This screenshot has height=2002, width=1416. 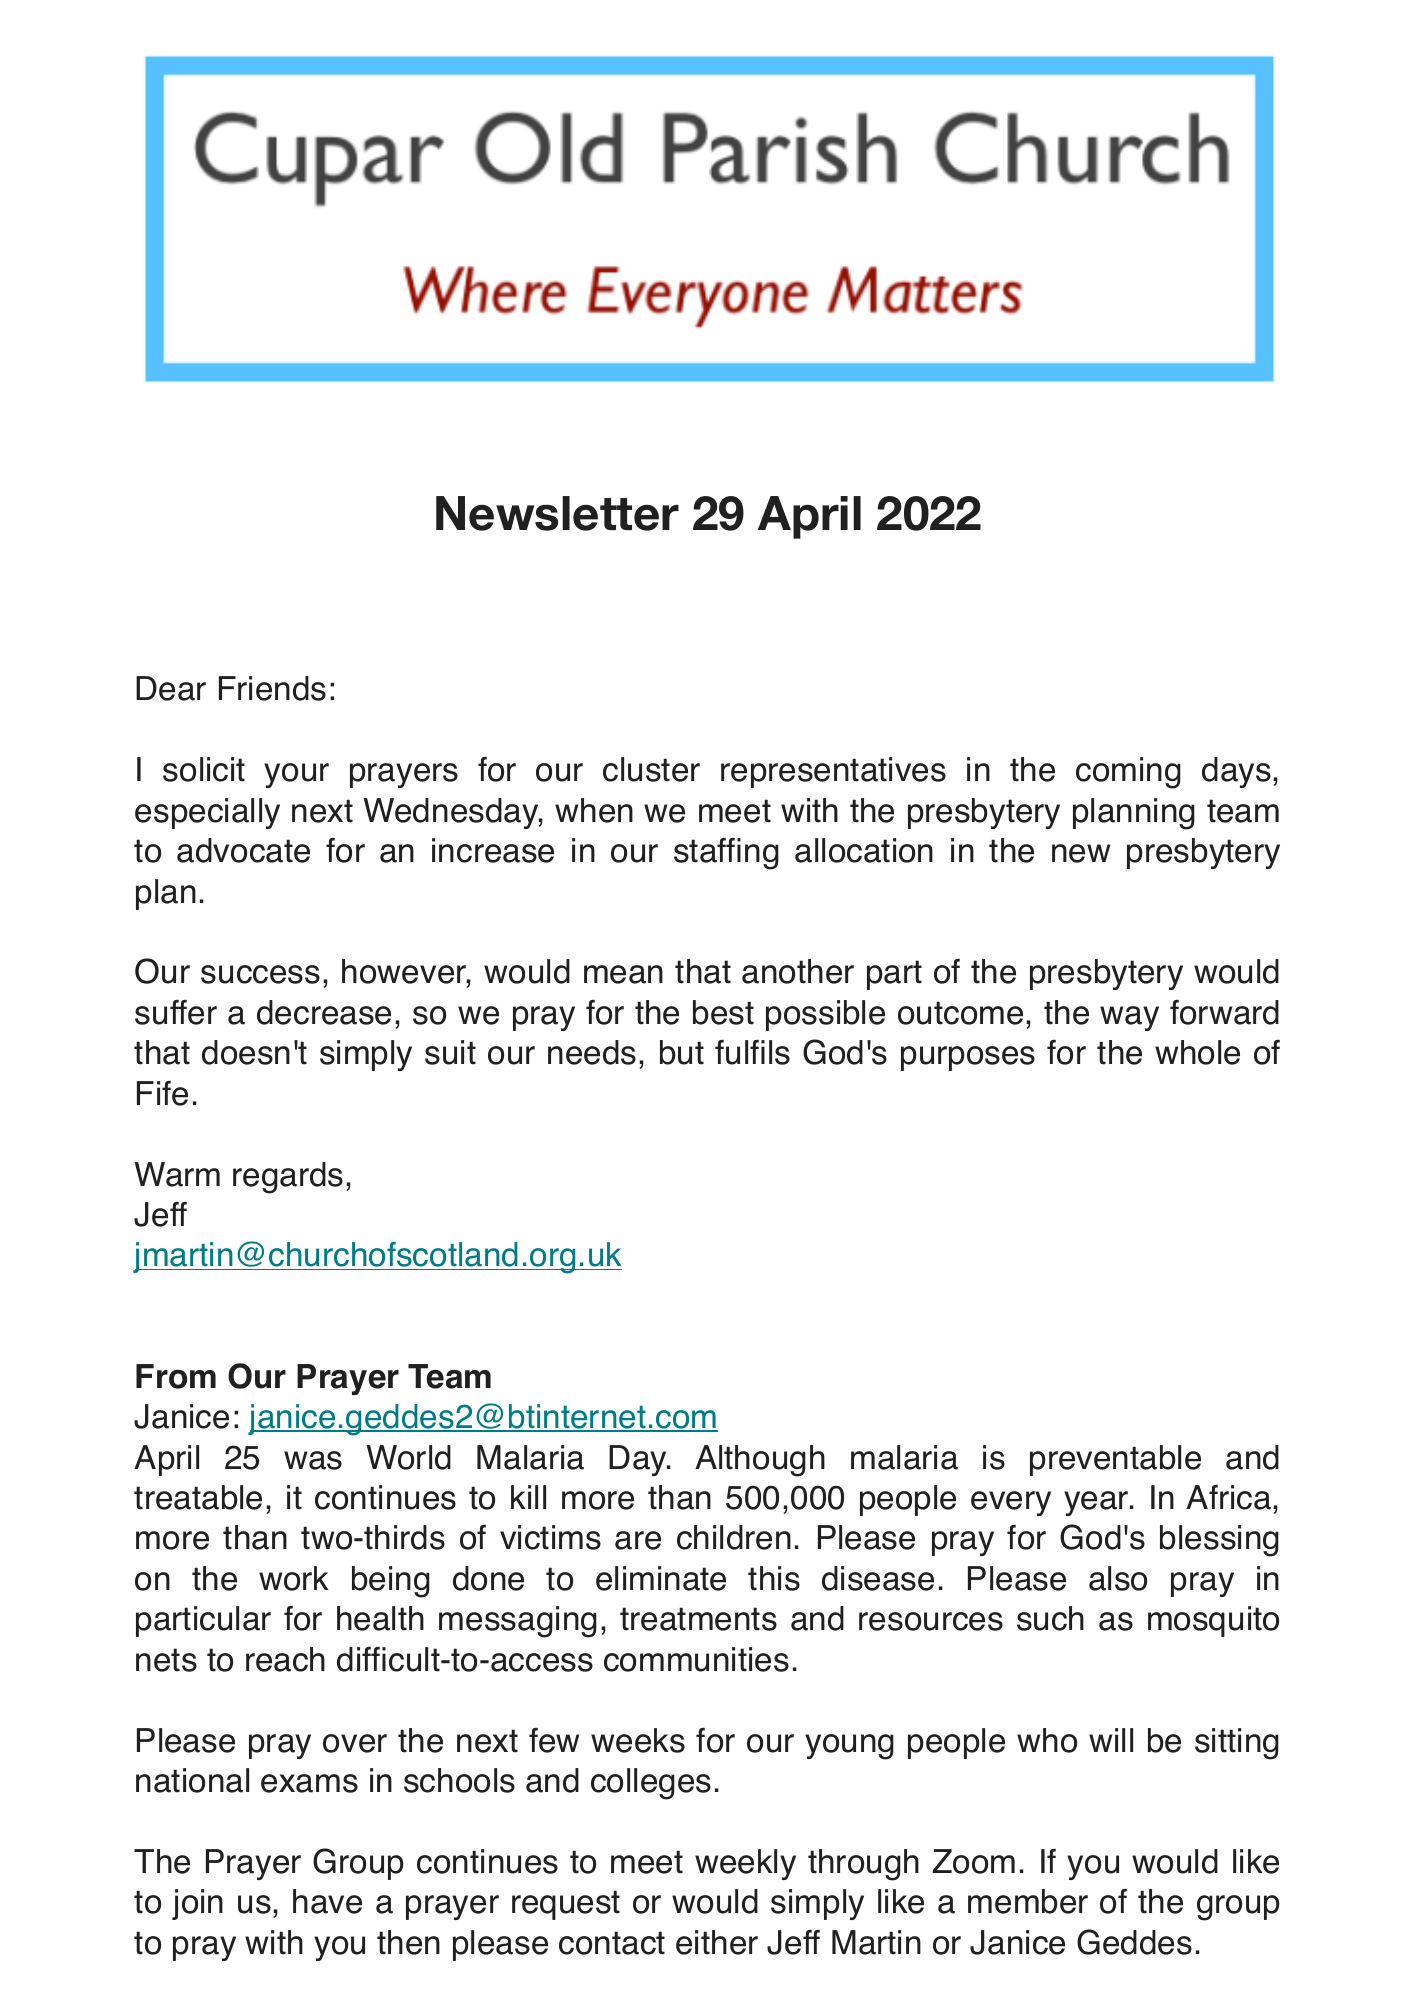 I want to click on have, so click(x=327, y=1901).
